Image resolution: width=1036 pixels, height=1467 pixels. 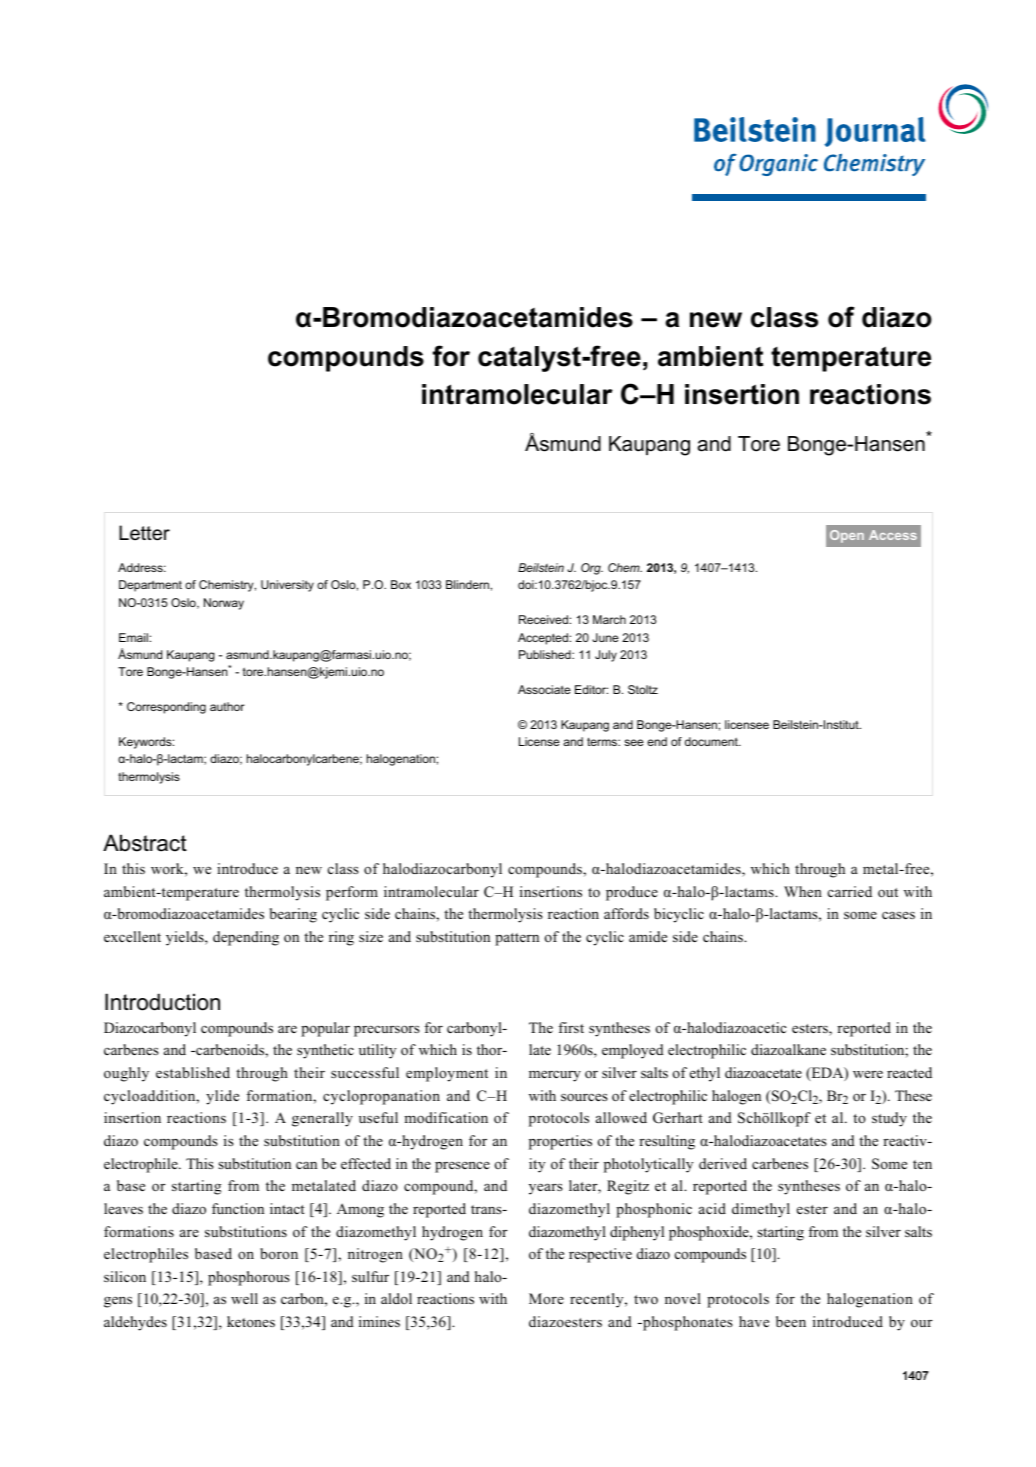 What do you see at coordinates (546, 1298) in the screenshot?
I see `More` at bounding box center [546, 1298].
